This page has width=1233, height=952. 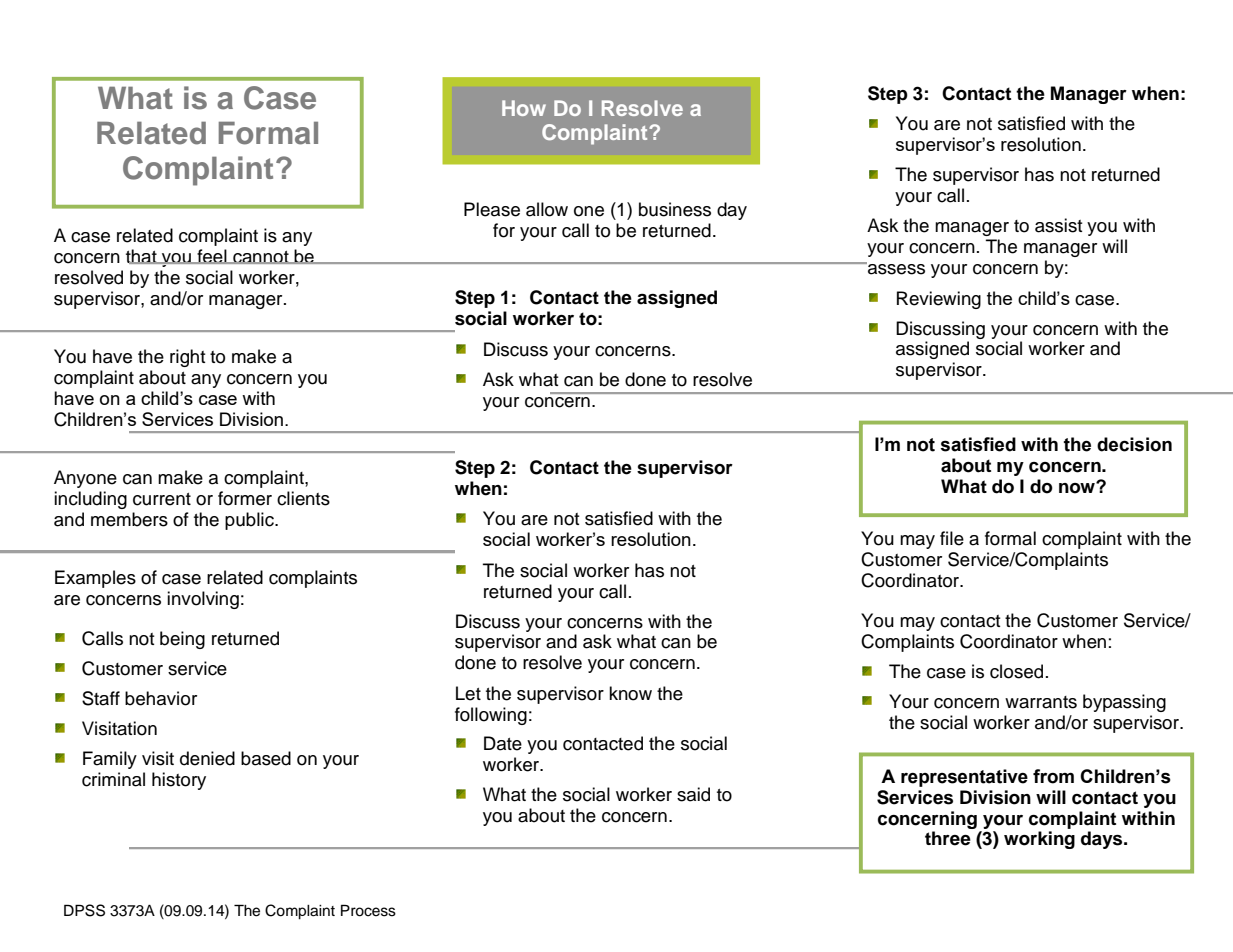 What do you see at coordinates (1059, 225) in the page?
I see `assist` at bounding box center [1059, 225].
